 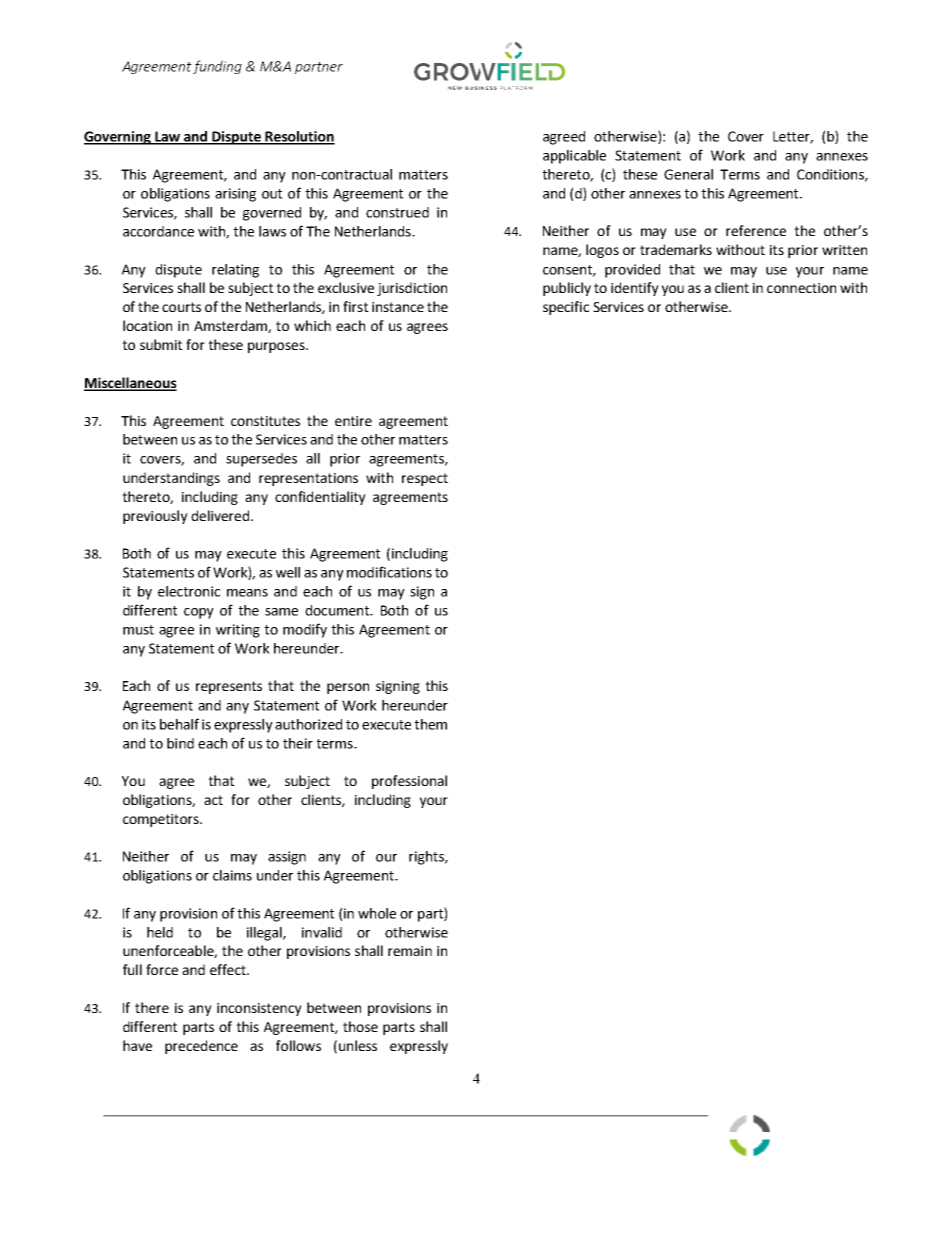 What do you see at coordinates (412, 289) in the page?
I see `jurisdiction` at bounding box center [412, 289].
